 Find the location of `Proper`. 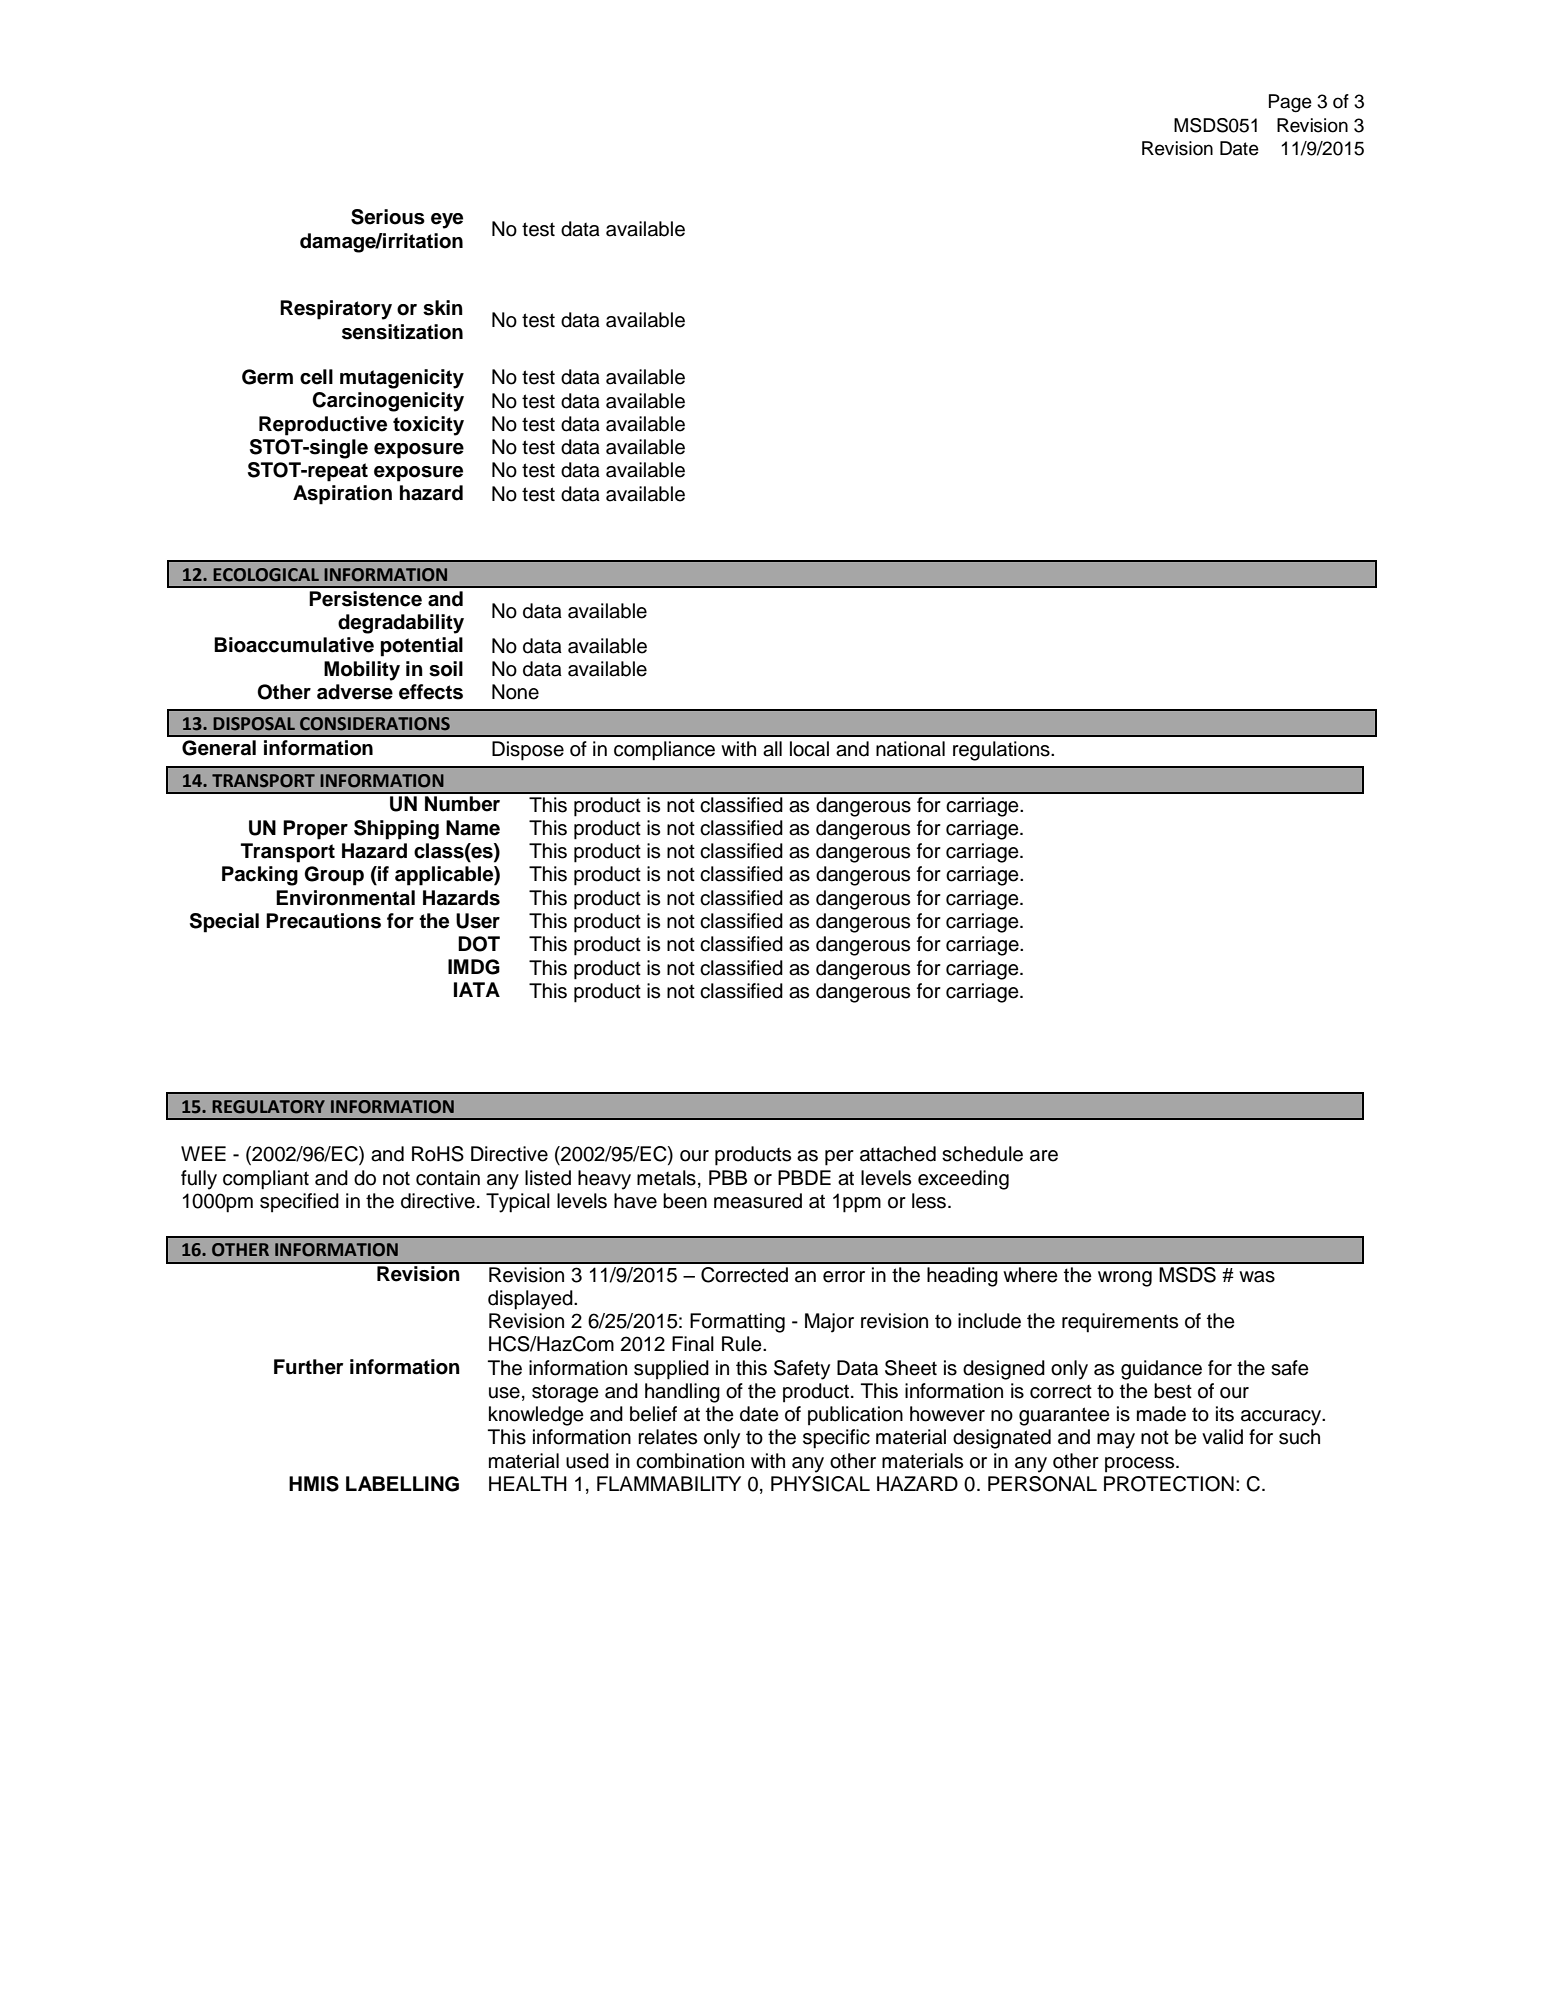

Proper is located at coordinates (315, 830).
